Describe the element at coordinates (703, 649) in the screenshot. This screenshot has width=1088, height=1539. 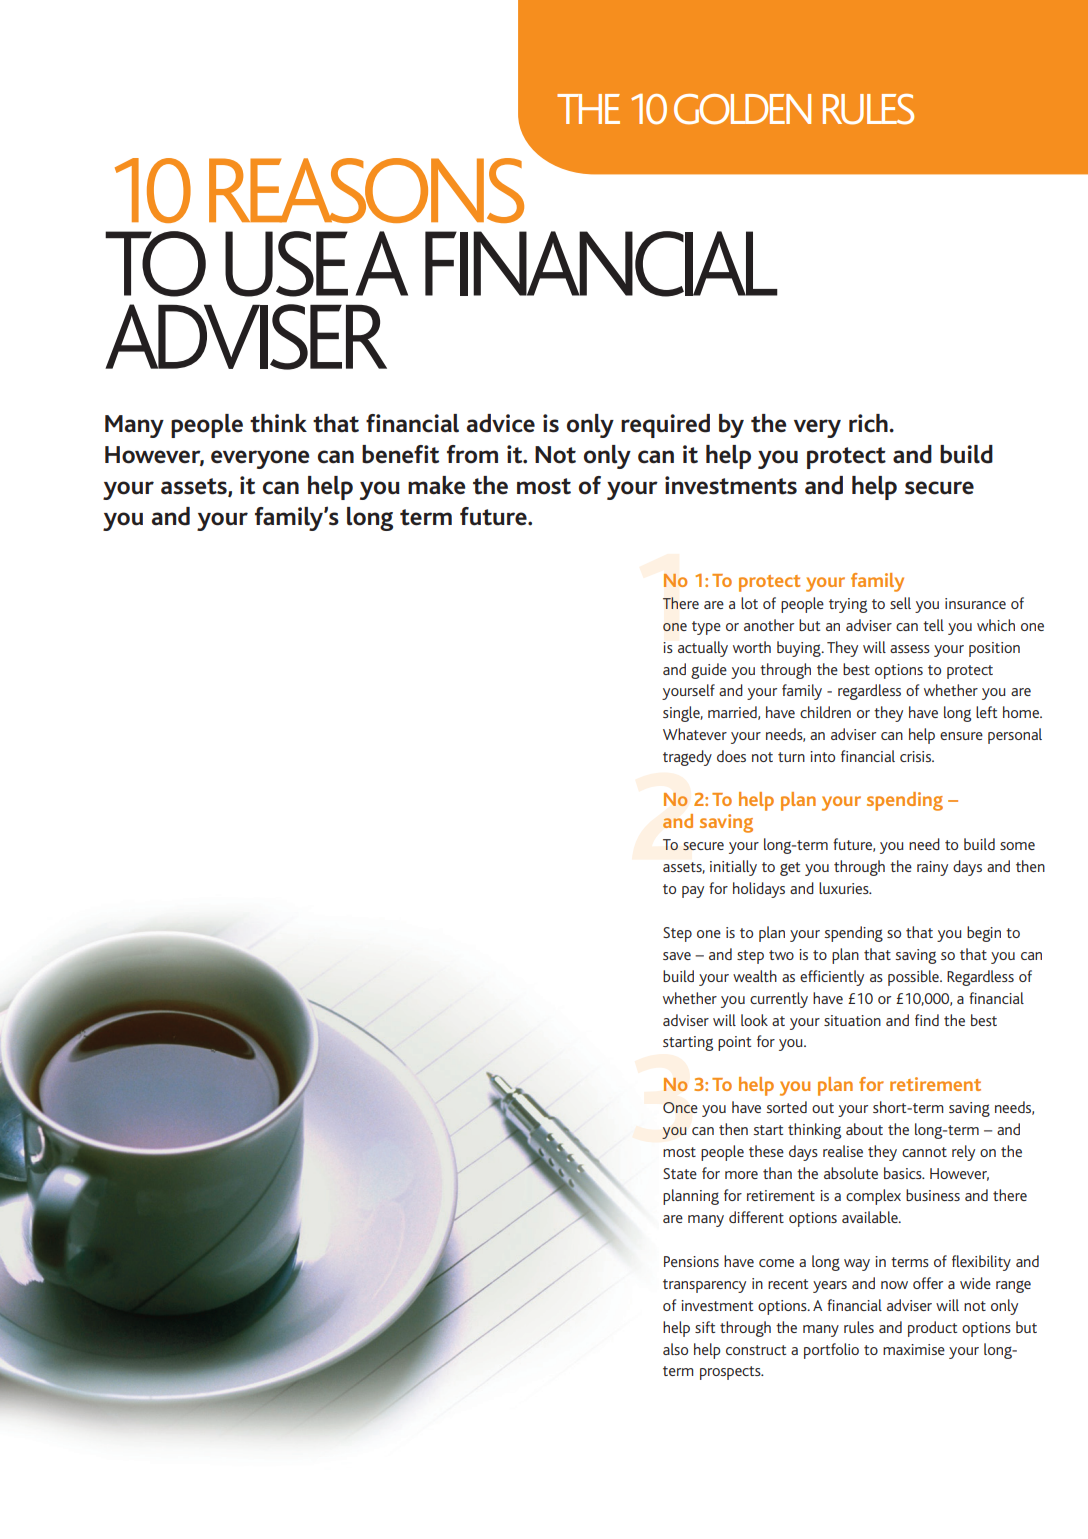
I see `actually` at that location.
